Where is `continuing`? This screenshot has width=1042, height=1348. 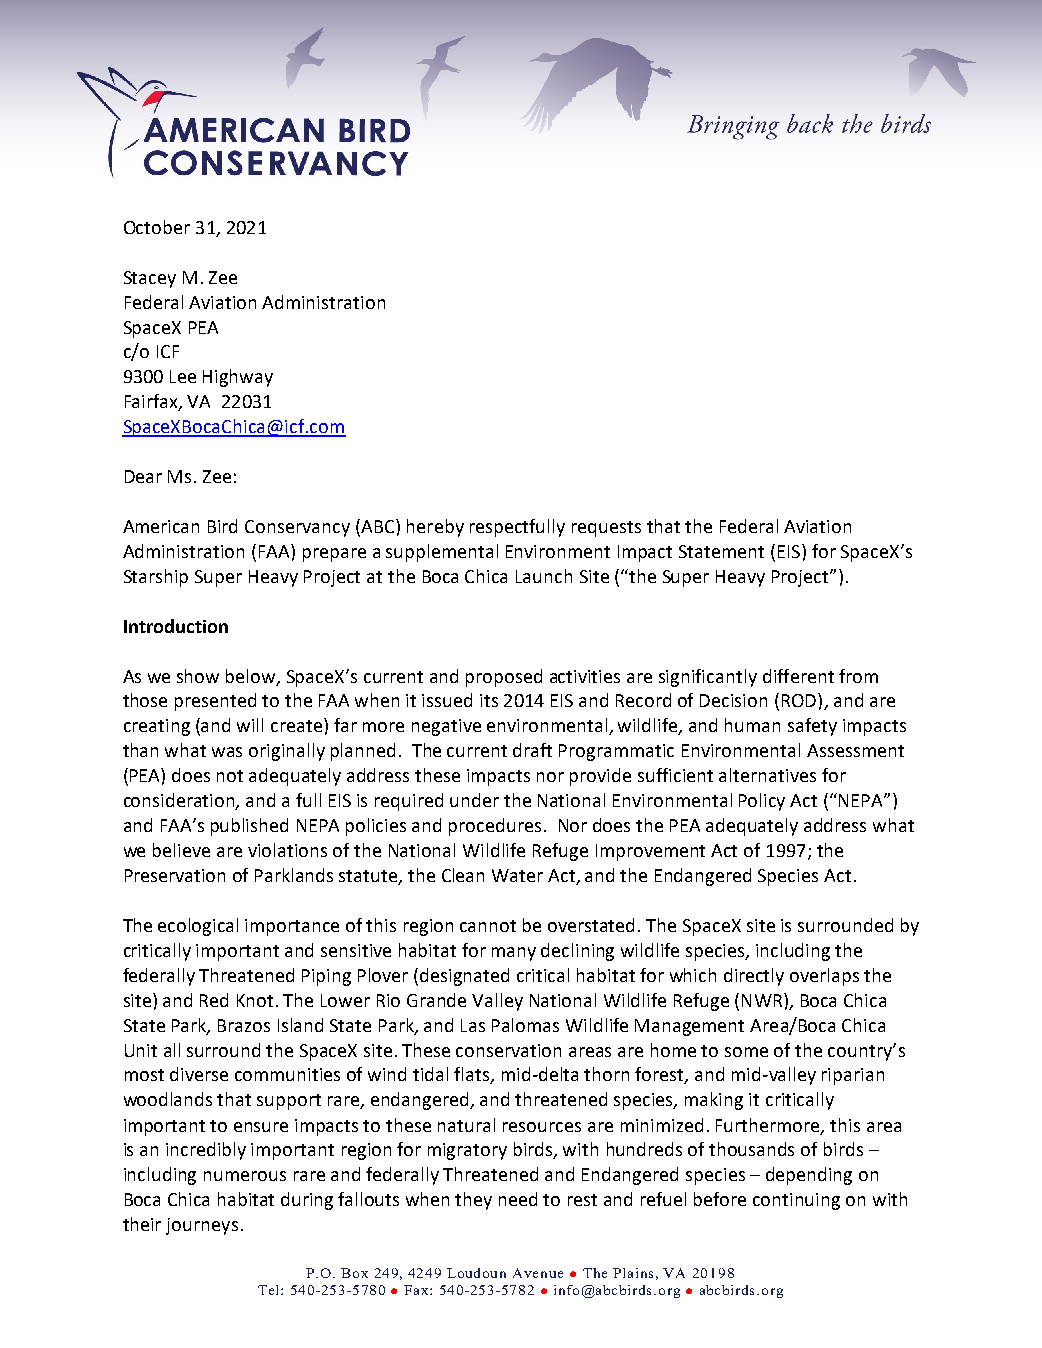
continuing is located at coordinates (796, 1201).
